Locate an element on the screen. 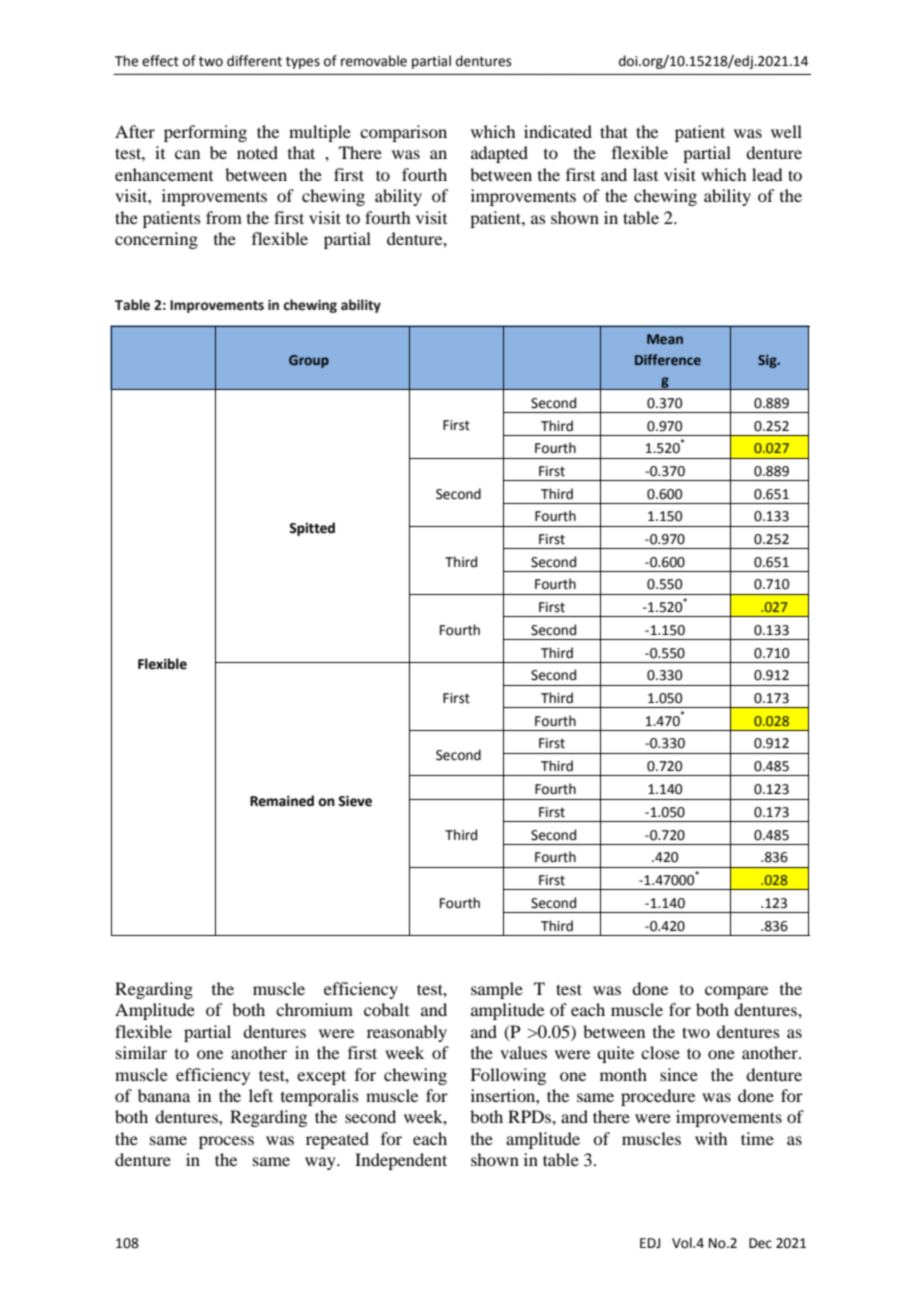 The image size is (924, 1308). comparison is located at coordinates (403, 133).
